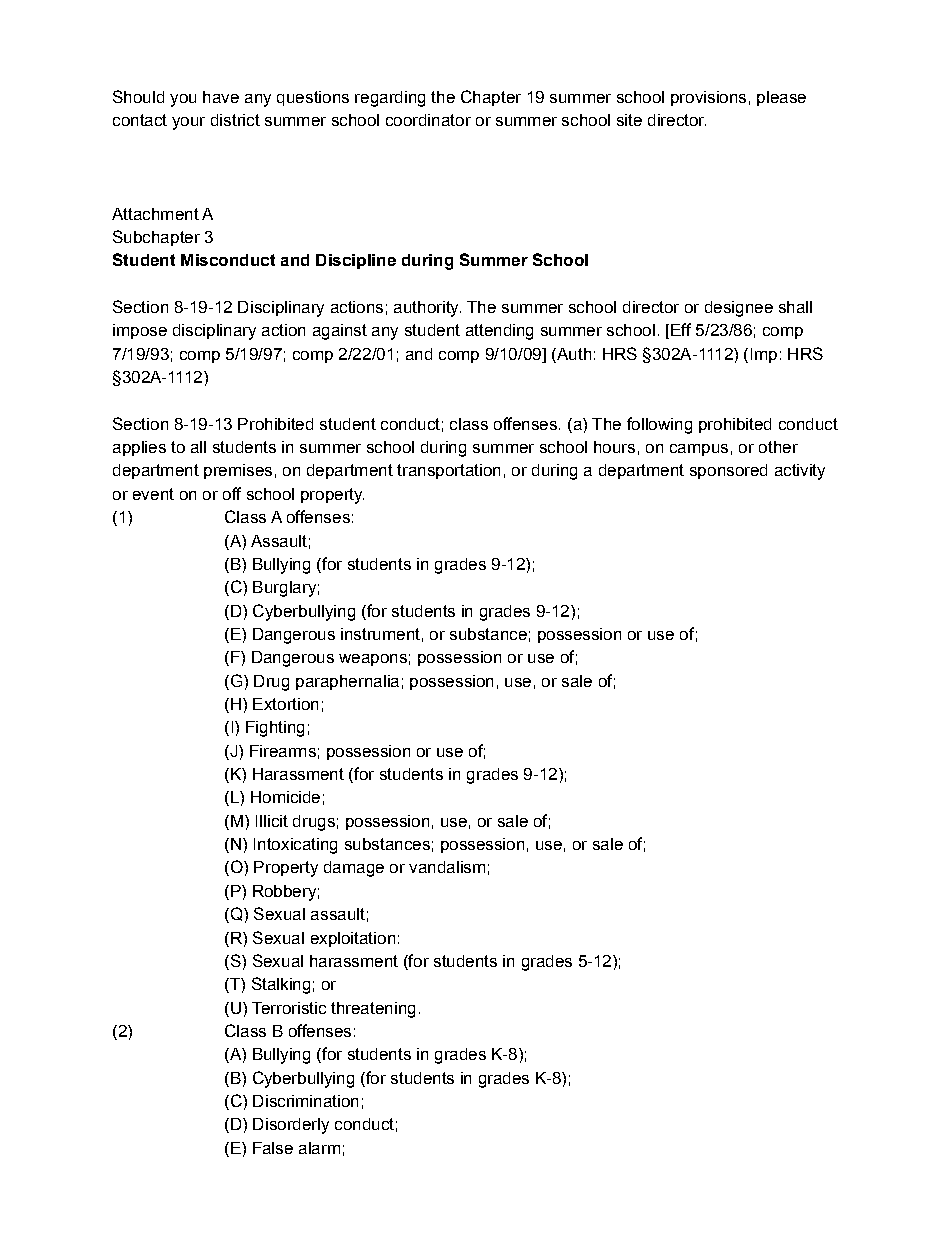 Image resolution: width=952 pixels, height=1233 pixels. What do you see at coordinates (273, 1148) in the screenshot?
I see `False` at bounding box center [273, 1148].
